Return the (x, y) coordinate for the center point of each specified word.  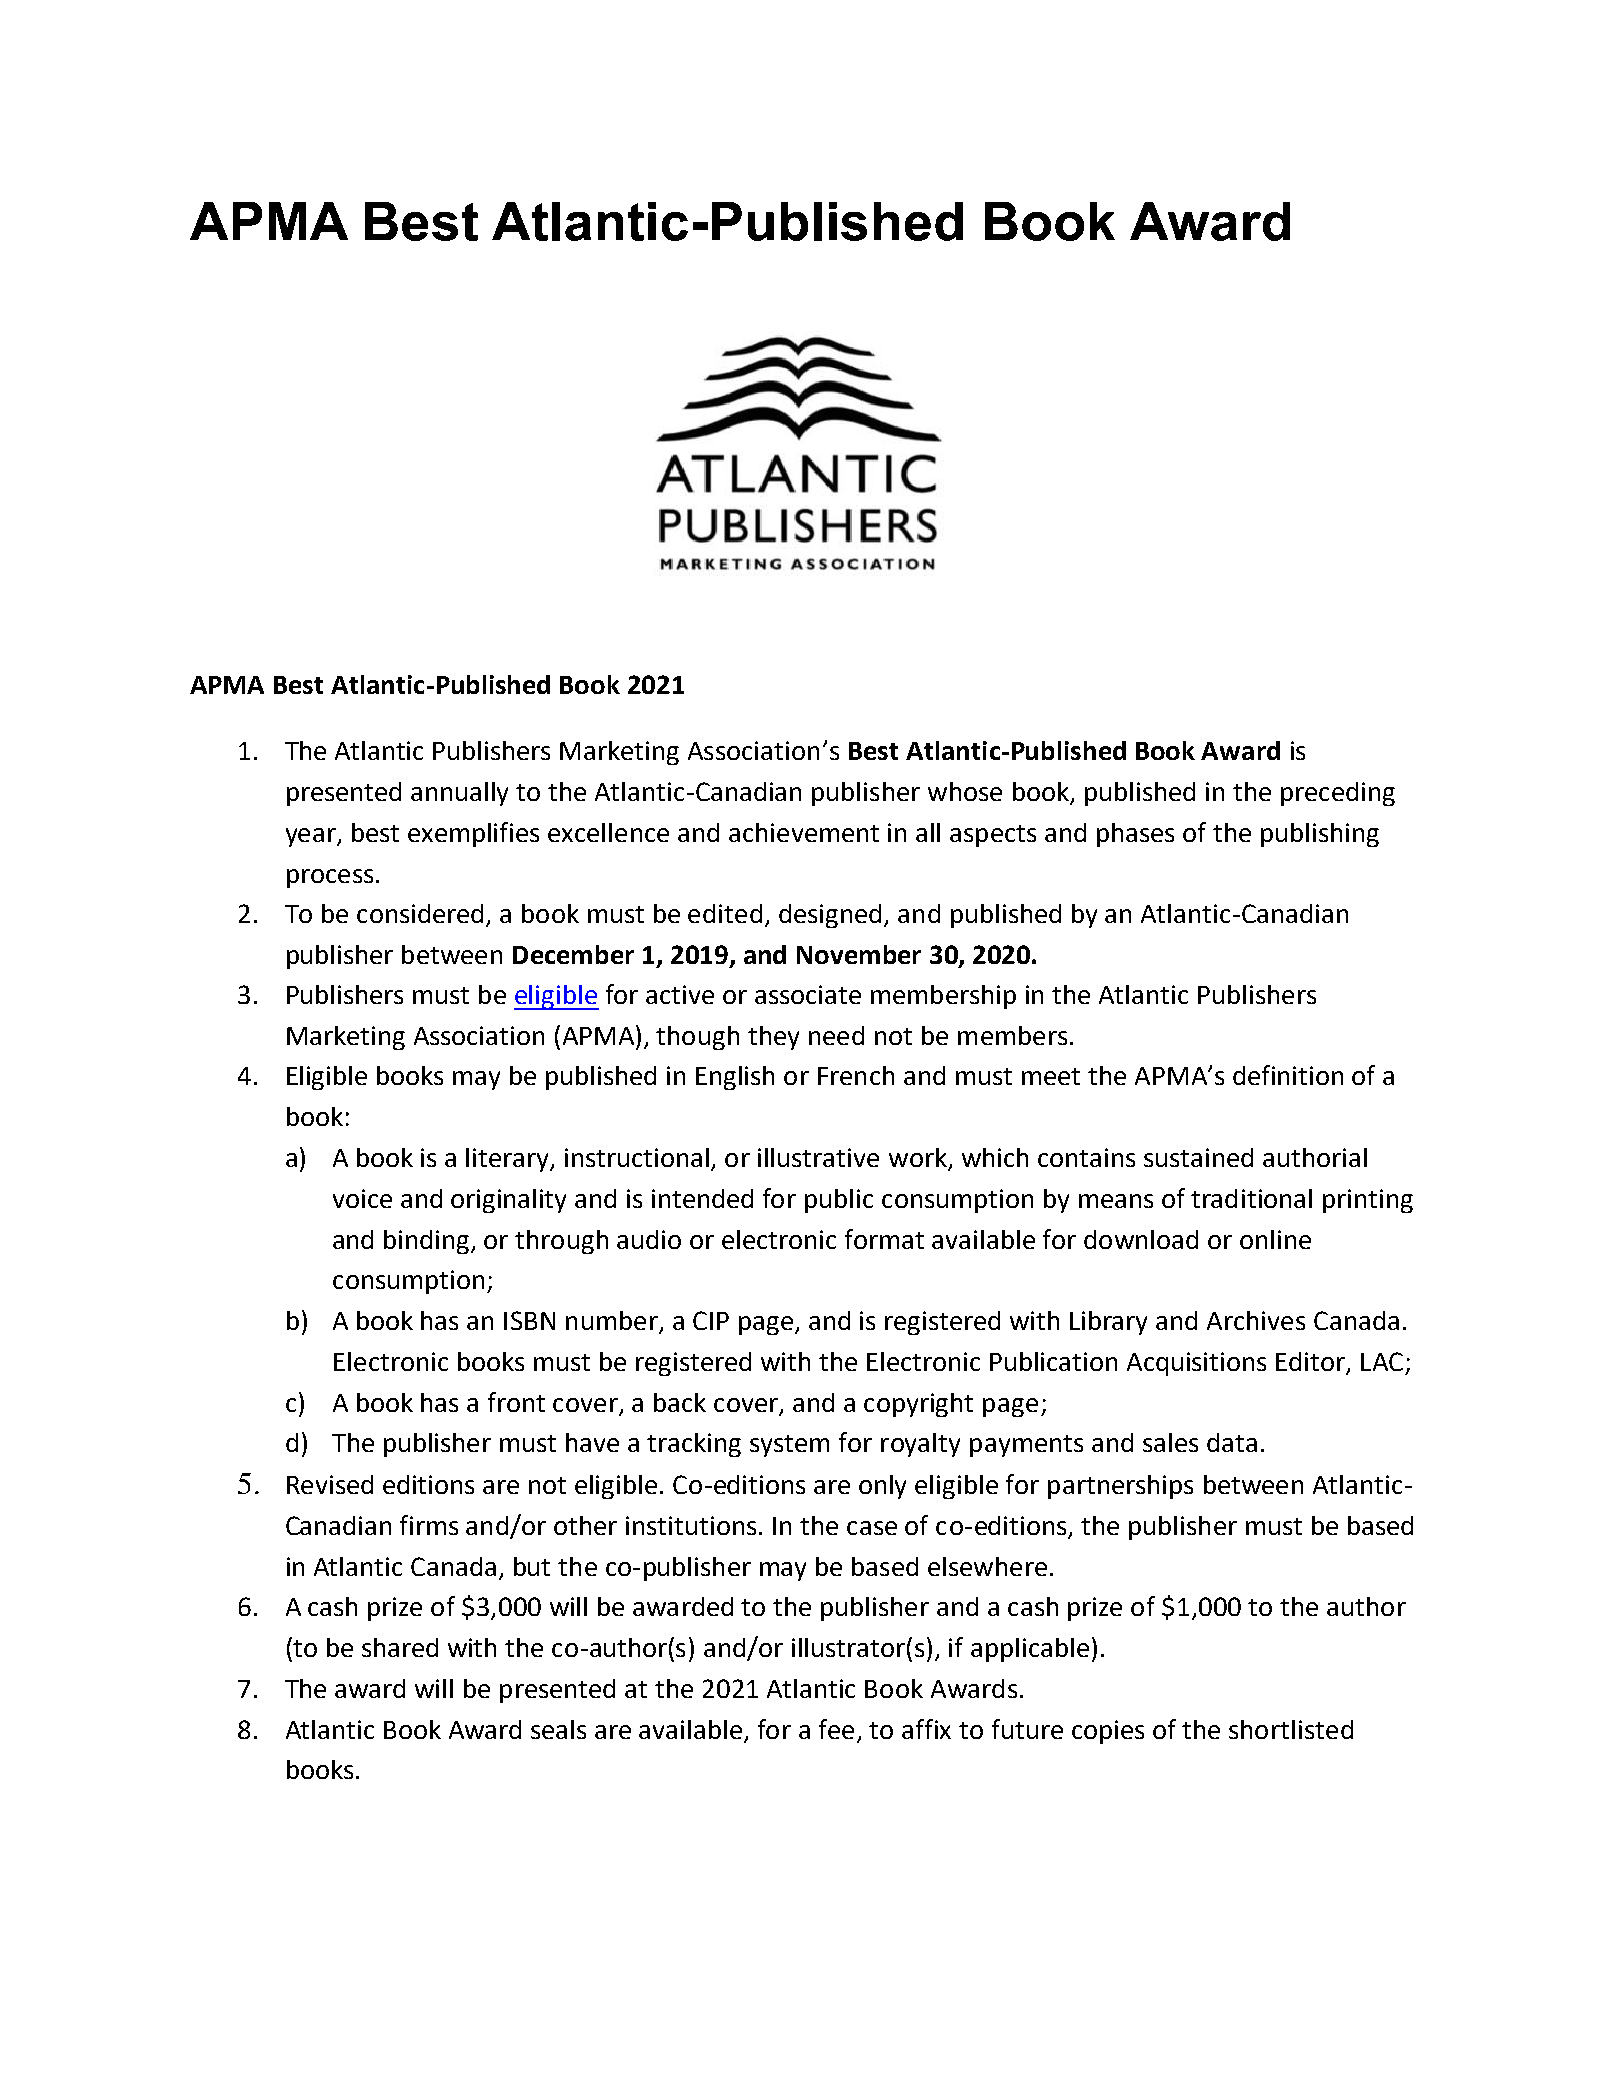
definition (1288, 1075)
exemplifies (473, 834)
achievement (804, 832)
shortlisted (1291, 1729)
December (573, 954)
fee (838, 1730)
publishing (1320, 835)
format (884, 1239)
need (836, 1035)
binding (428, 1242)
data (1232, 1442)
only (882, 1487)
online (1275, 1239)
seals (558, 1729)
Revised (330, 1484)
